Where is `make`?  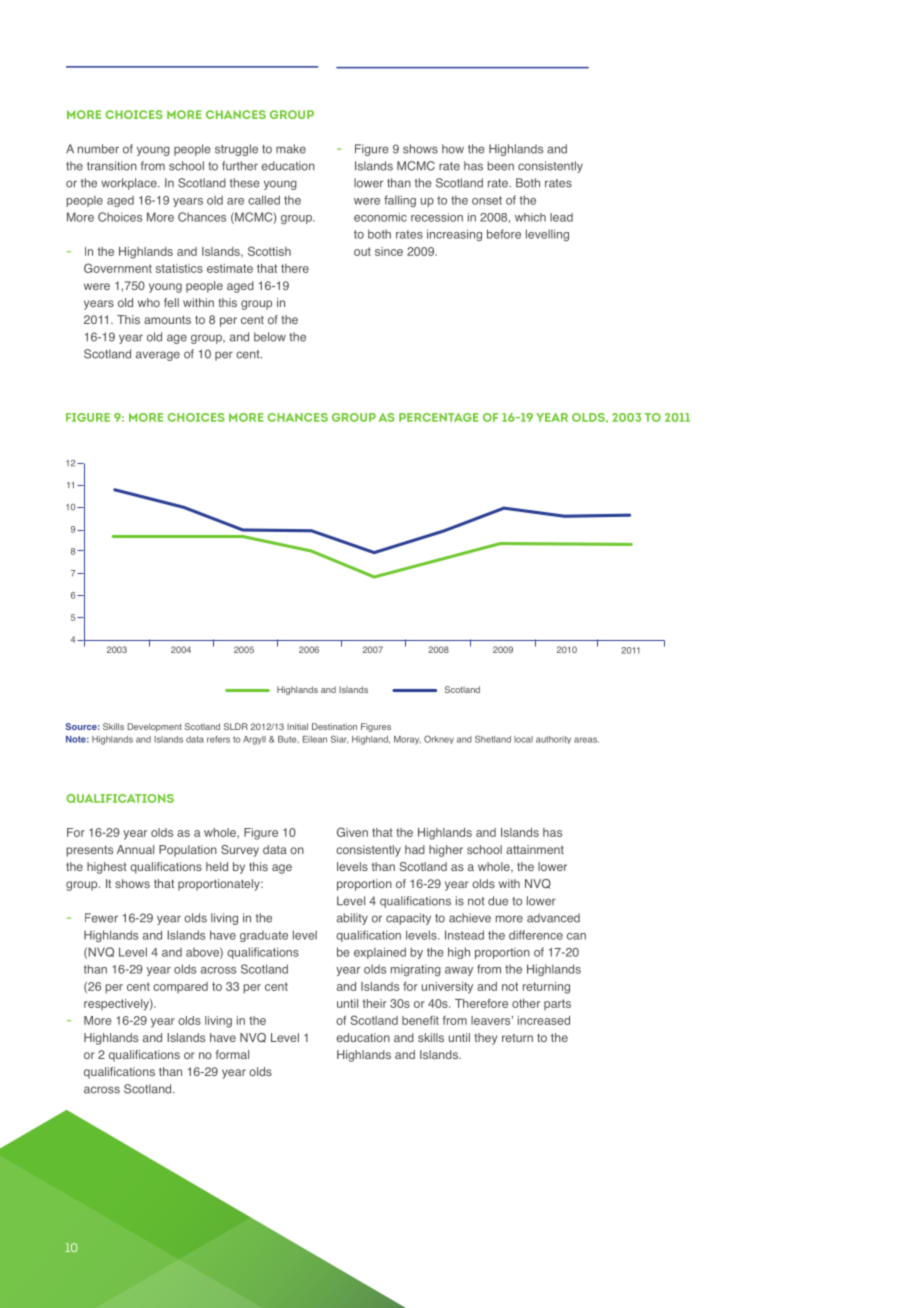 make is located at coordinates (291, 149).
